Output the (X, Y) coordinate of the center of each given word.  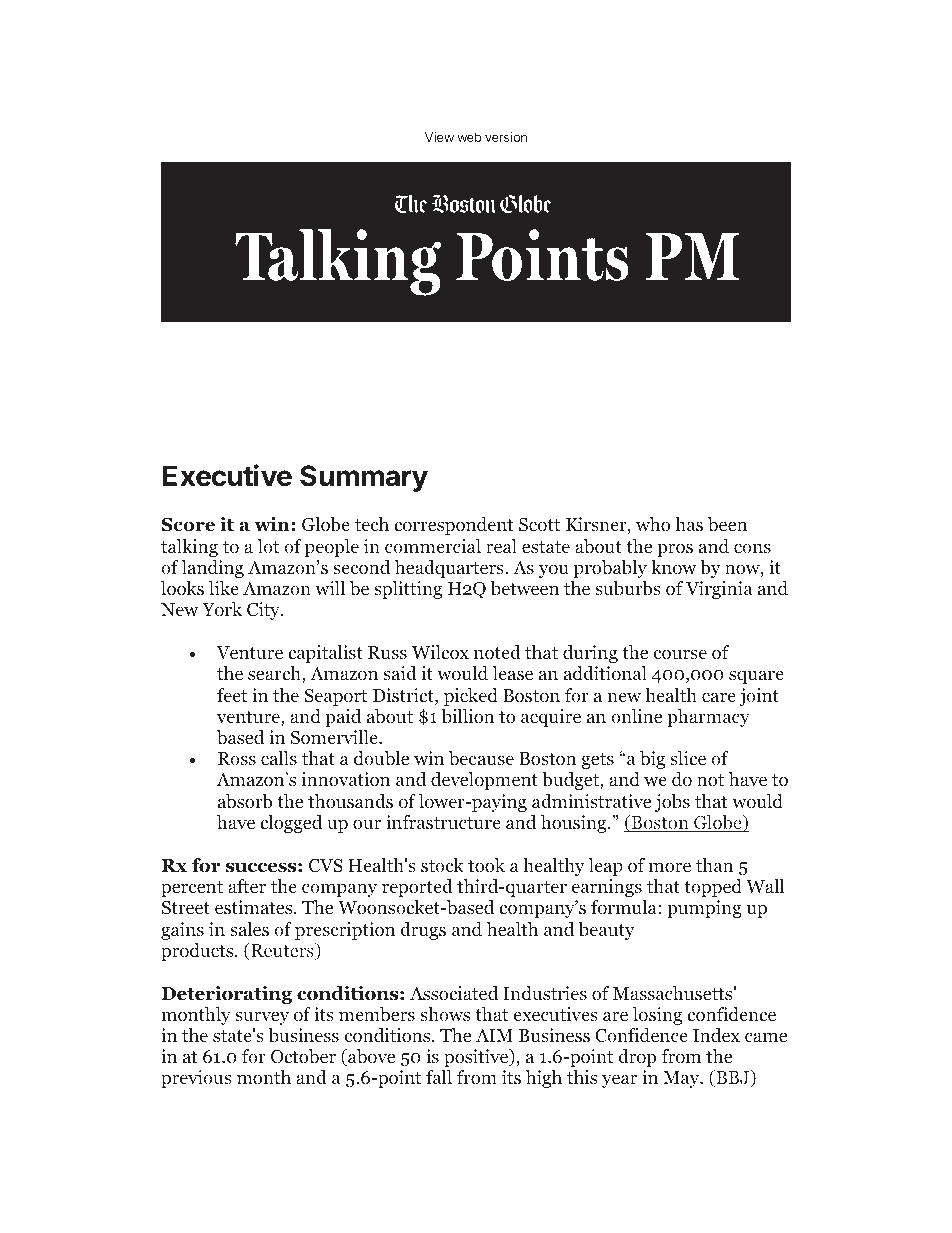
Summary (364, 478)
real (501, 546)
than (714, 865)
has (689, 524)
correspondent (454, 526)
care (719, 697)
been (727, 524)
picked (471, 697)
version (506, 137)
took (486, 865)
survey (262, 1018)
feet (232, 695)
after (247, 886)
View (439, 137)
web (469, 137)
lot (268, 546)
